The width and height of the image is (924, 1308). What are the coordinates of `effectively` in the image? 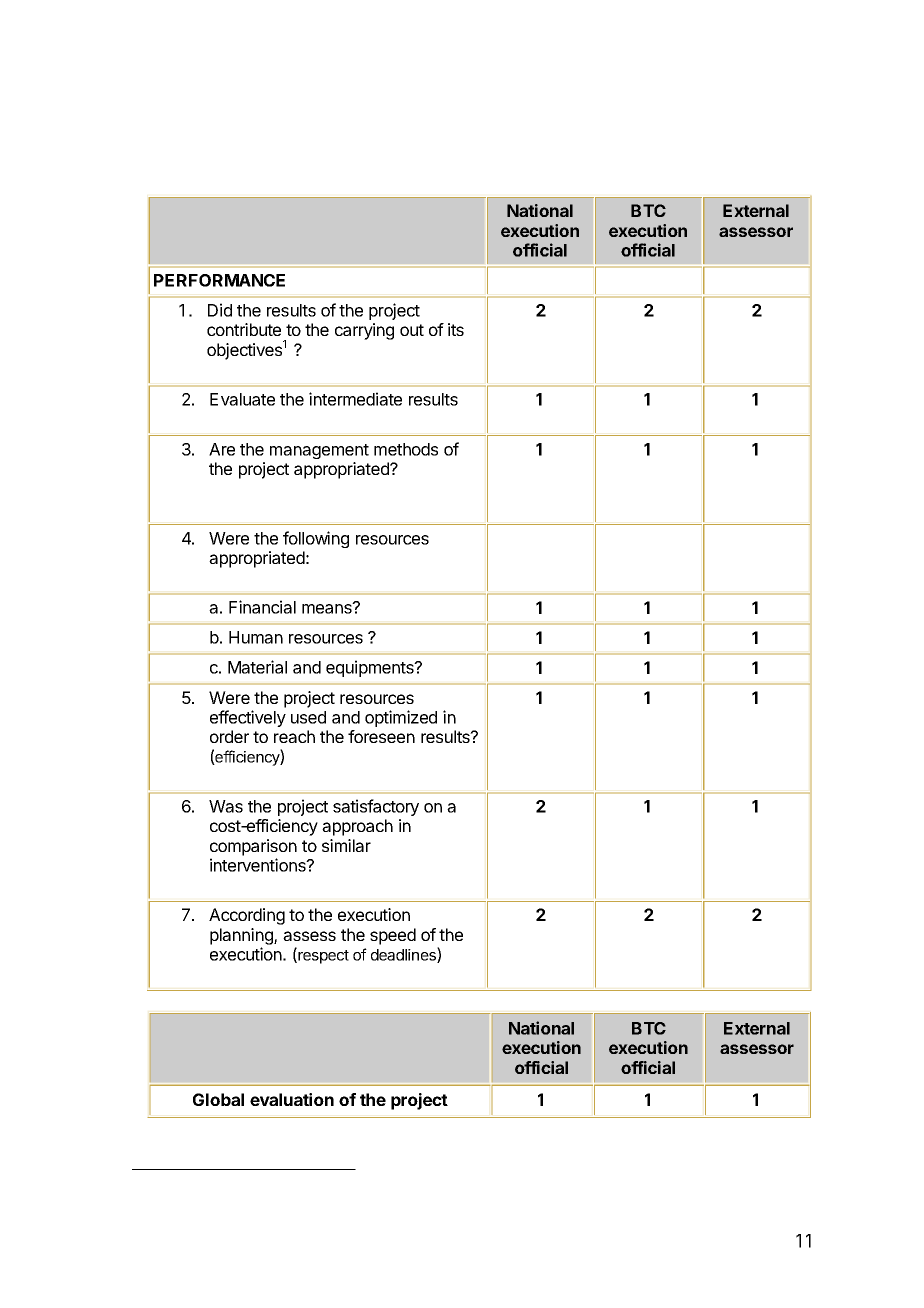 It's located at (248, 718).
